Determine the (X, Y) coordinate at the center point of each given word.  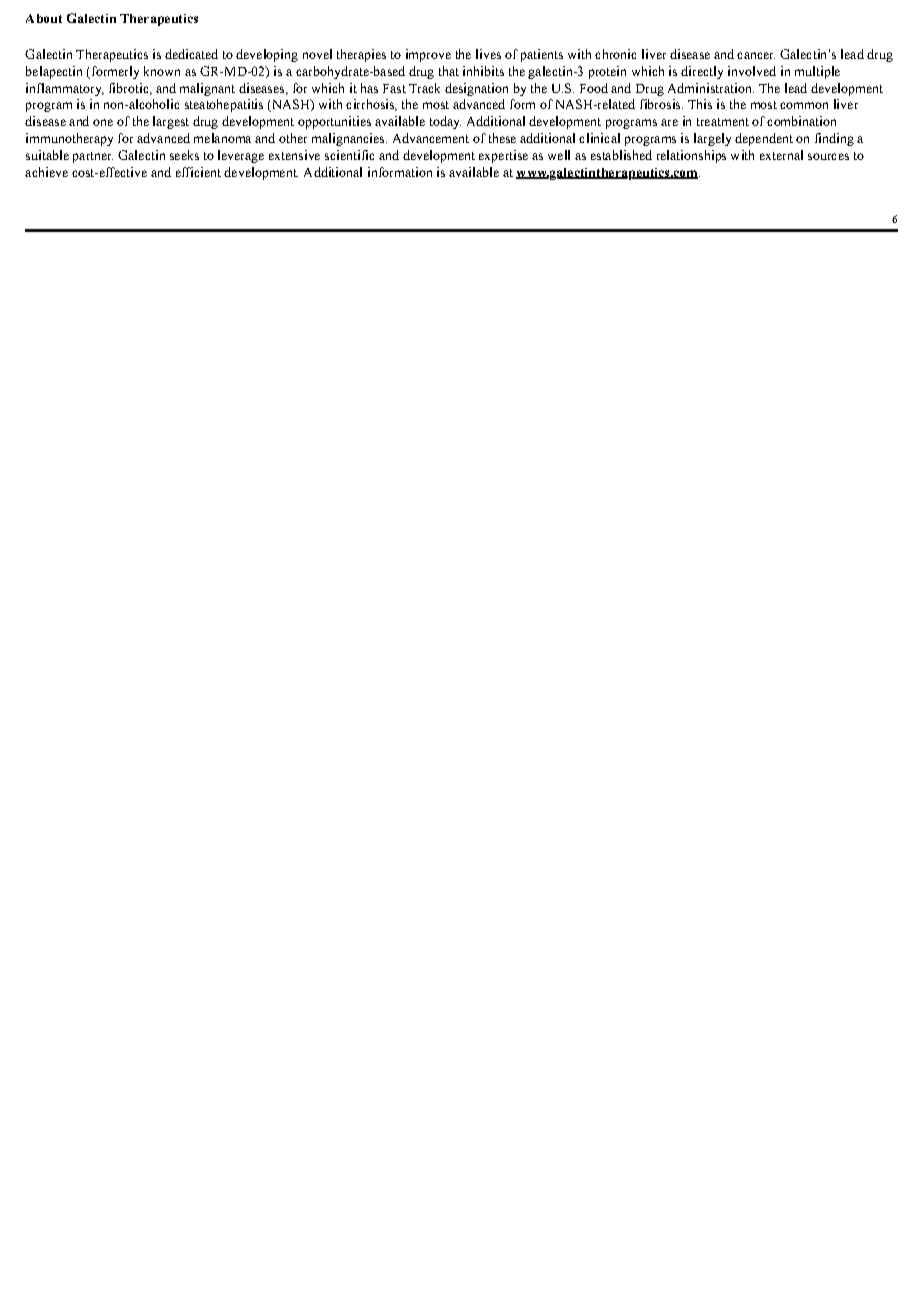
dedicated (191, 54)
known (162, 71)
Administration (711, 88)
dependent (764, 139)
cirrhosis (371, 105)
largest (171, 122)
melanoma (222, 138)
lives (488, 54)
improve (428, 55)
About (44, 18)
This (700, 104)
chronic (615, 54)
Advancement (431, 138)
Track (424, 88)
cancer (756, 55)
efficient (198, 172)
